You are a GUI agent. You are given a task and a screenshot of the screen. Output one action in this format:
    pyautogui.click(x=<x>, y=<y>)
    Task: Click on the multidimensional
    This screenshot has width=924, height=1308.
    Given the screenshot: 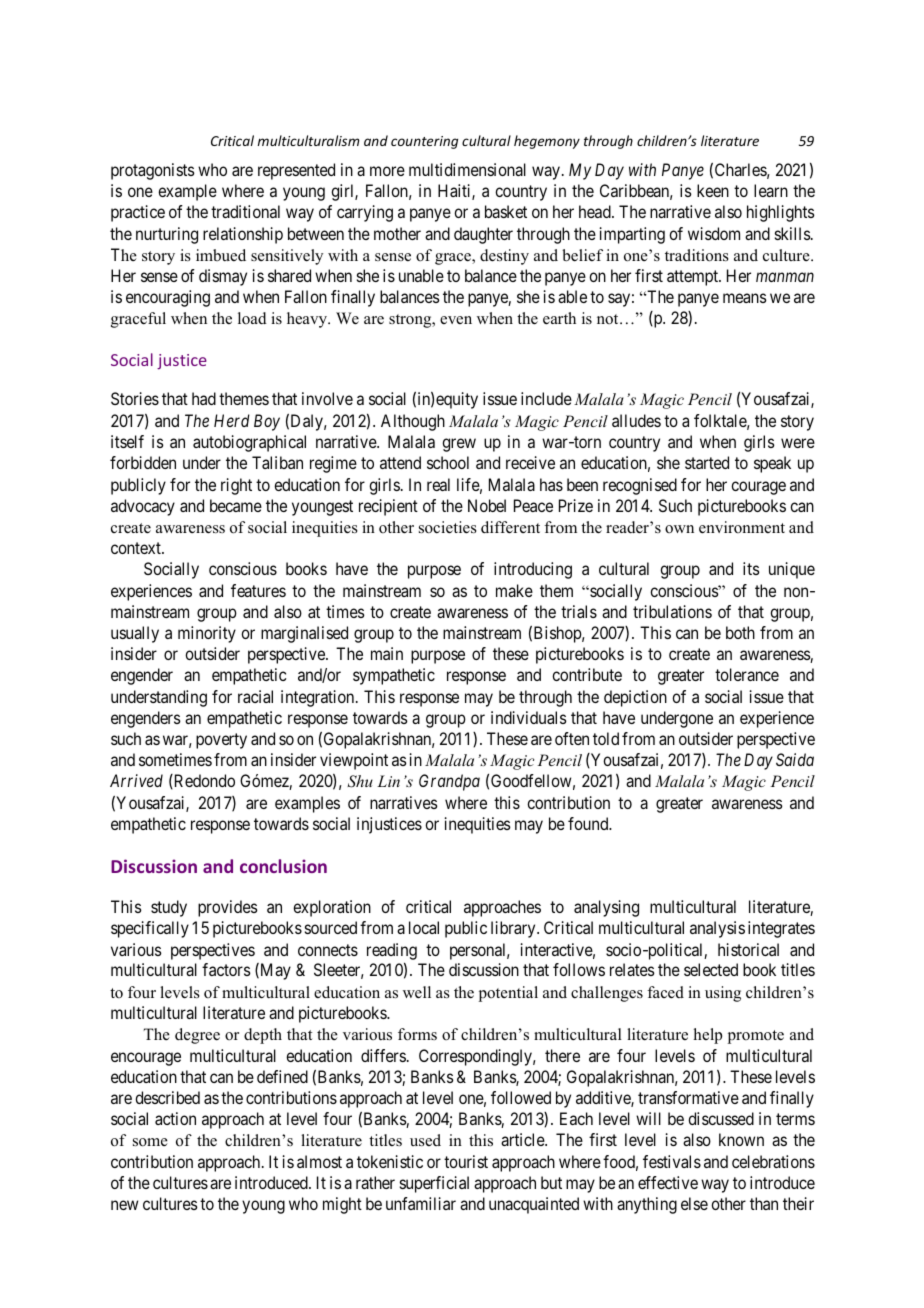 What is the action you would take?
    pyautogui.click(x=467, y=169)
